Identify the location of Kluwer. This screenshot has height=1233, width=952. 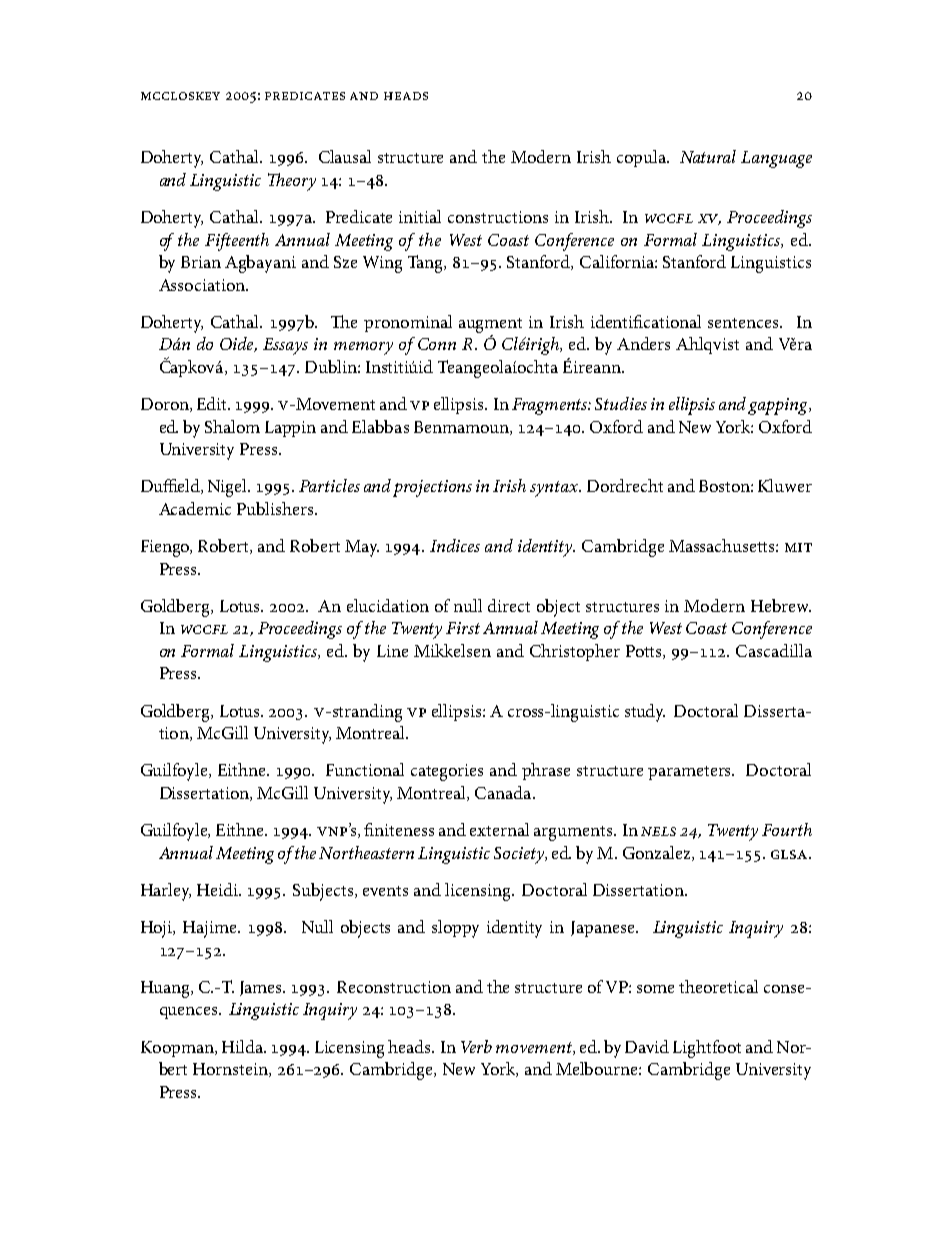
(785, 485).
